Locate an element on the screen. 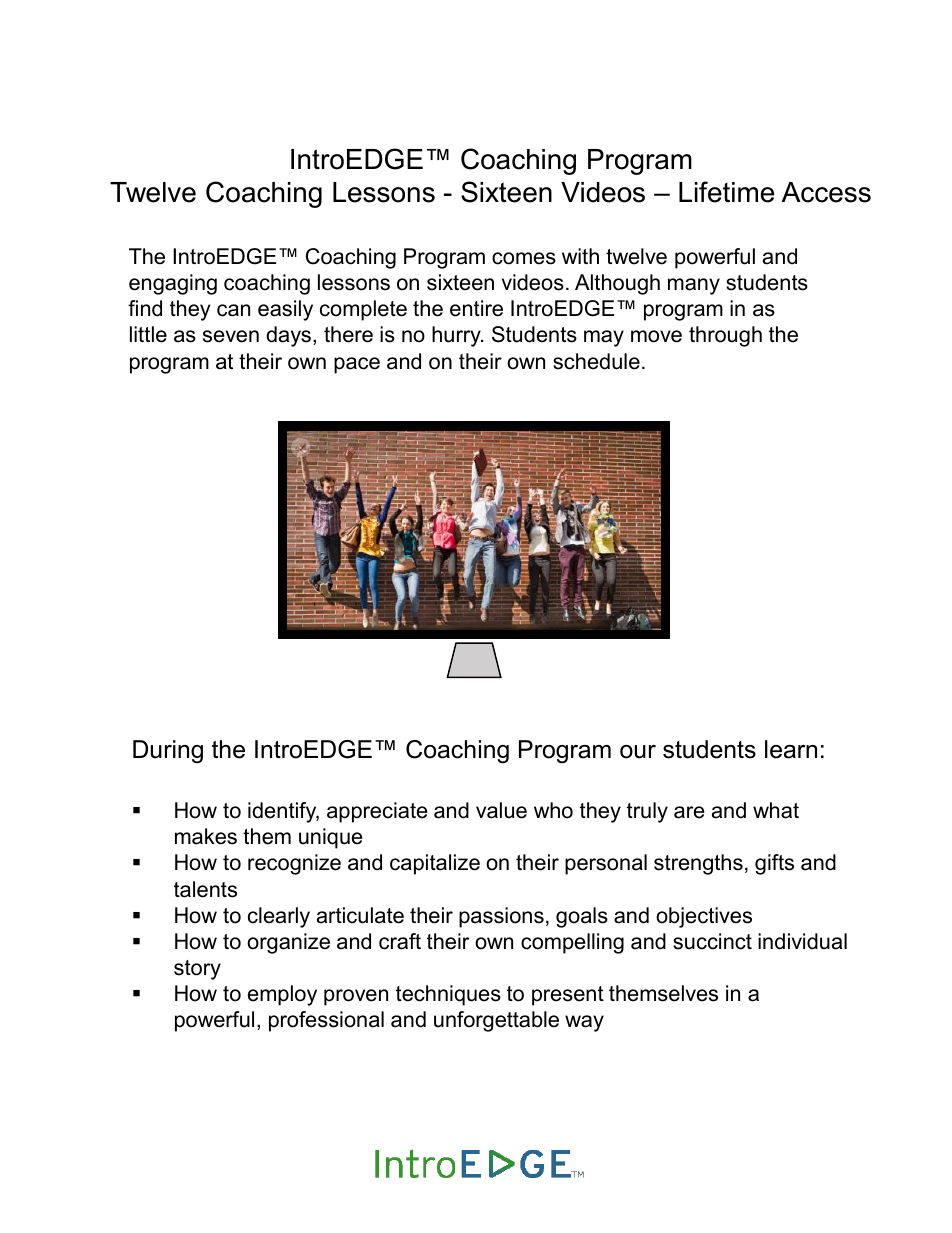  powerful is located at coordinates (214, 1021).
